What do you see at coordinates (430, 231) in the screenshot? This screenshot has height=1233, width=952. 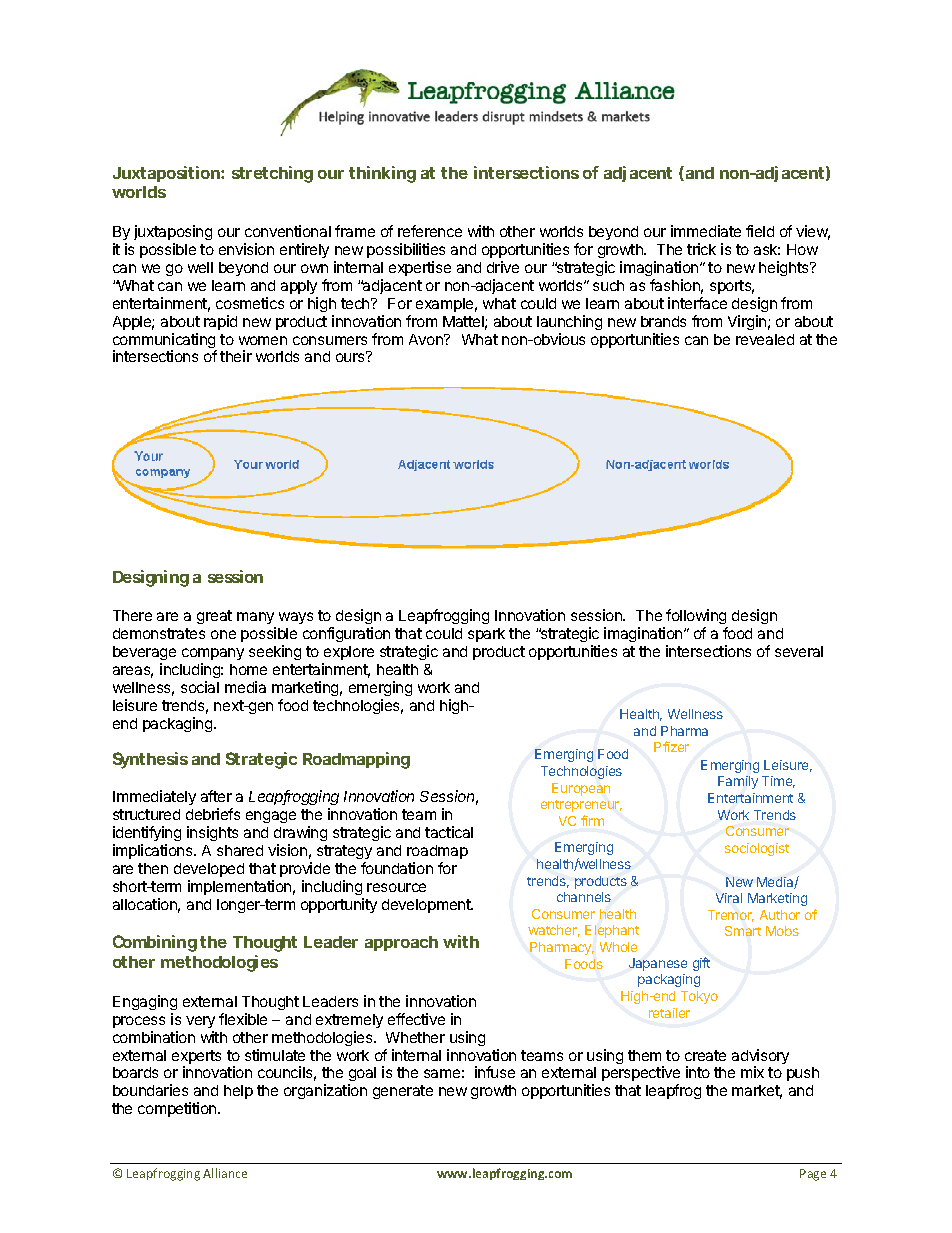 I see `reference` at bounding box center [430, 231].
